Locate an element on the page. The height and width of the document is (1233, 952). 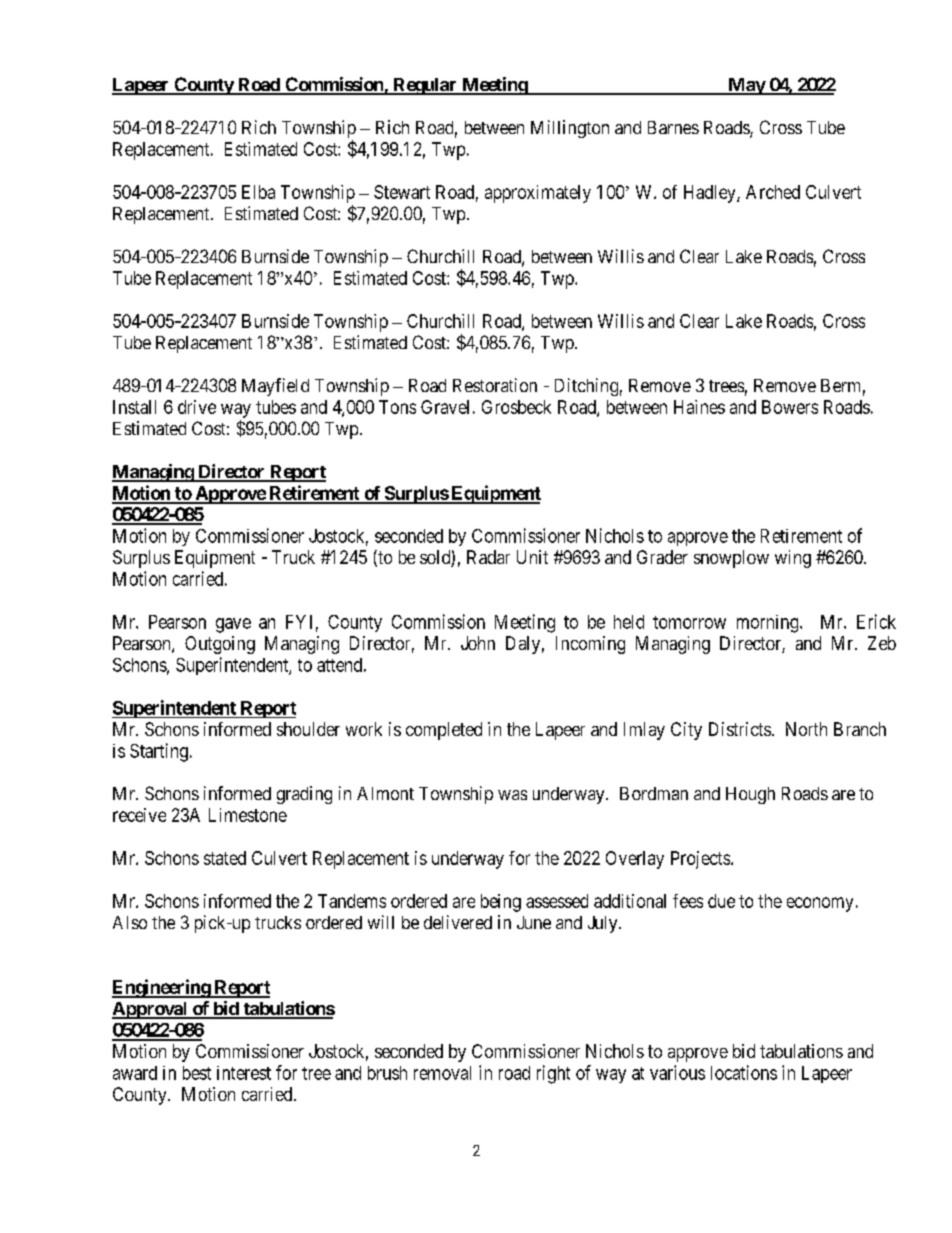
Radar is located at coordinates (488, 557).
